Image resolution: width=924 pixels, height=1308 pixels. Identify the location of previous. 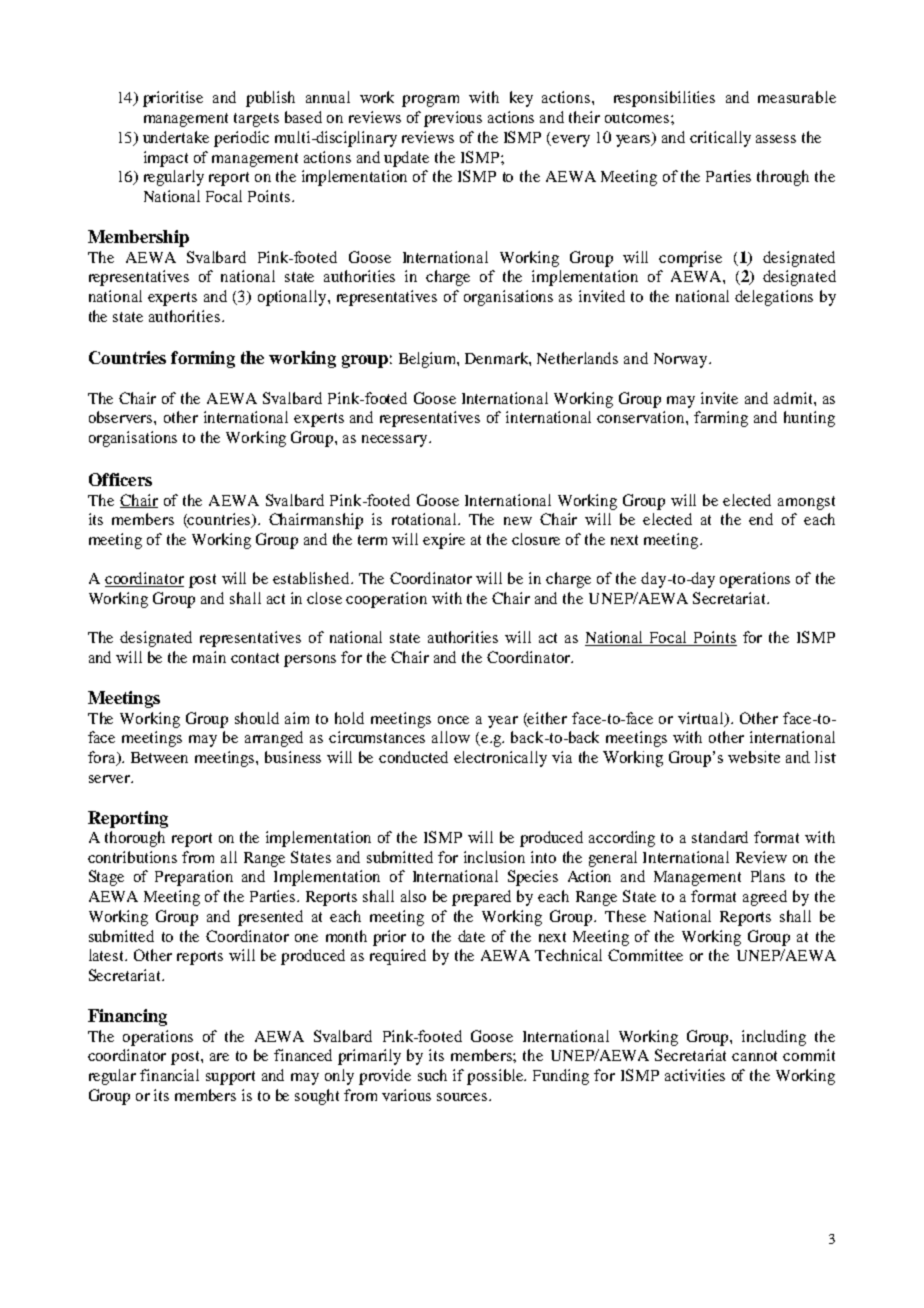
(453, 119).
